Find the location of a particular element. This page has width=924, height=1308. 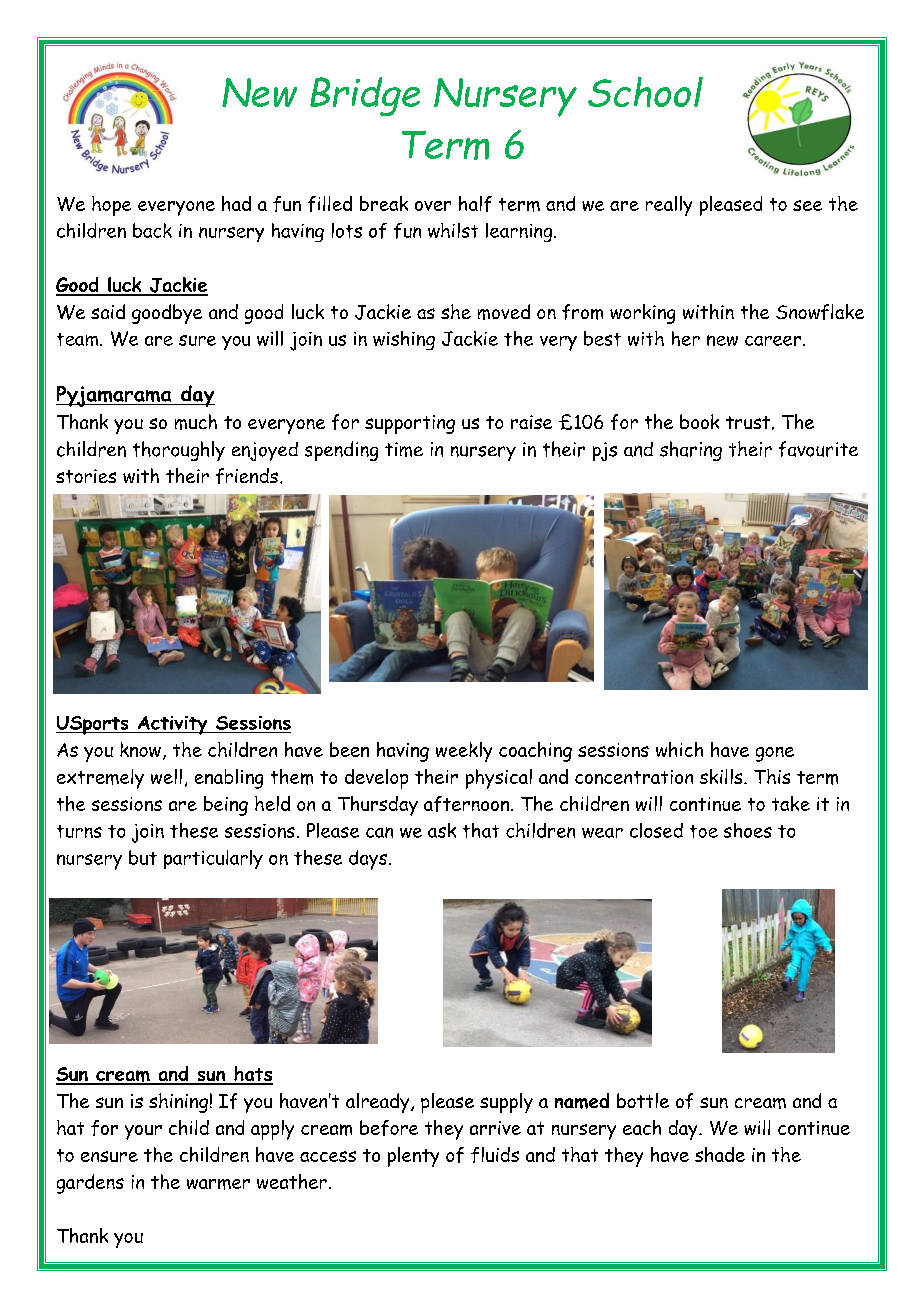

School is located at coordinates (645, 92).
